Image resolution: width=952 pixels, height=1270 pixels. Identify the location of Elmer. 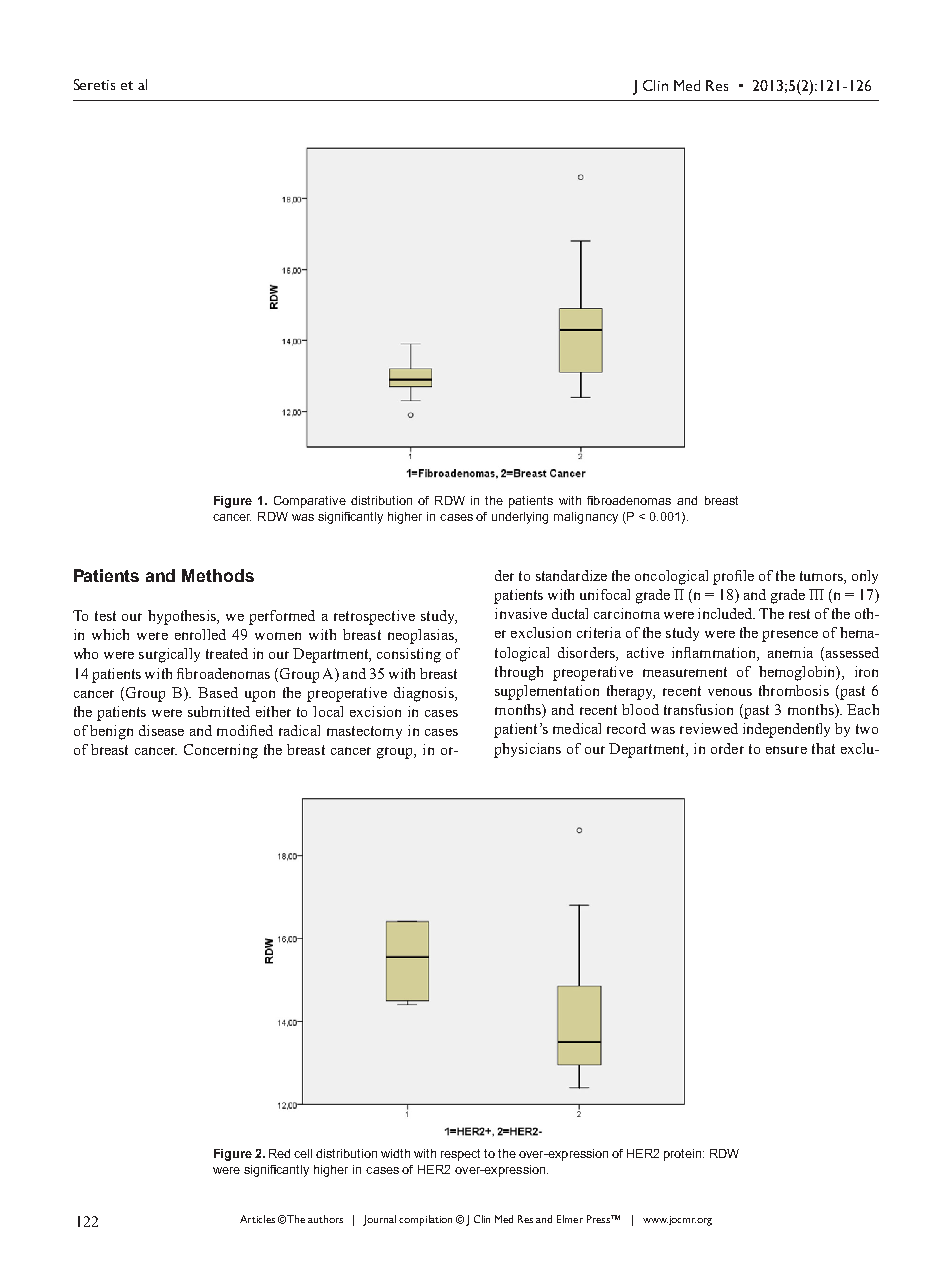
(570, 1219).
